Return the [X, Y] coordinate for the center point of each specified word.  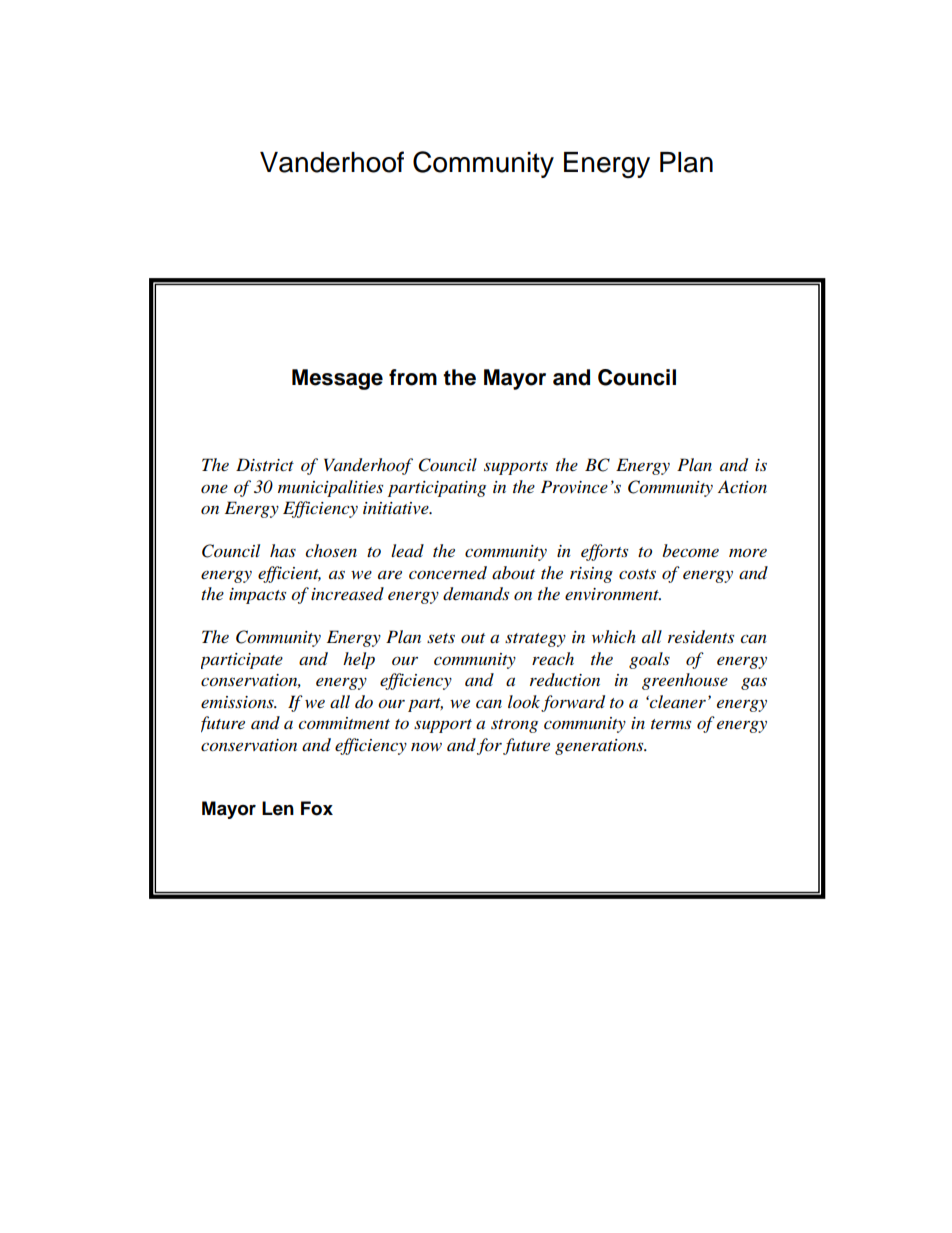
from [413, 377]
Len [278, 808]
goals [649, 660]
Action [742, 486]
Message [337, 379]
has [283, 550]
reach [553, 658]
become [690, 550]
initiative [397, 508]
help [359, 660]
